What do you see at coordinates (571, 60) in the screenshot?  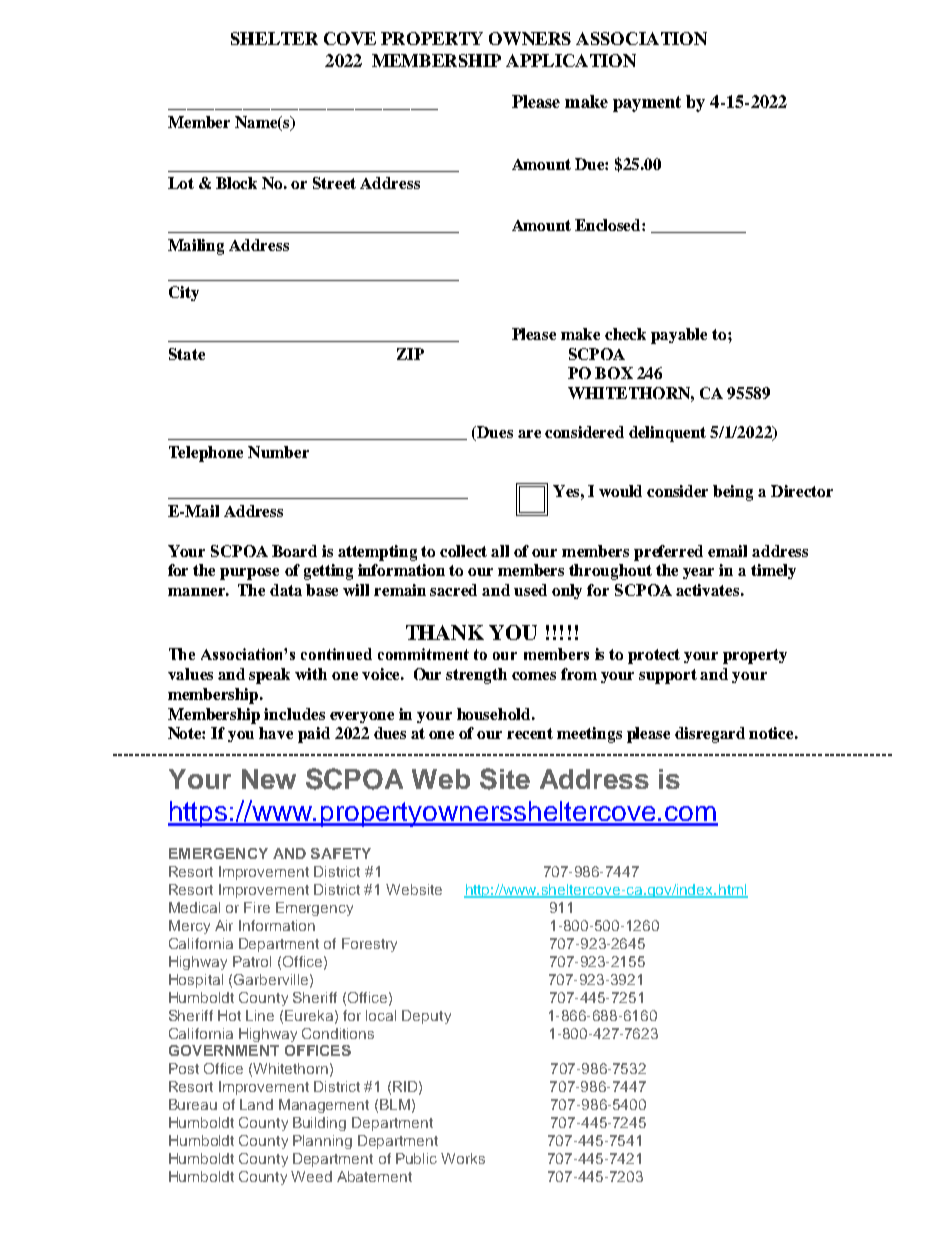 I see `APPLICATION` at bounding box center [571, 60].
